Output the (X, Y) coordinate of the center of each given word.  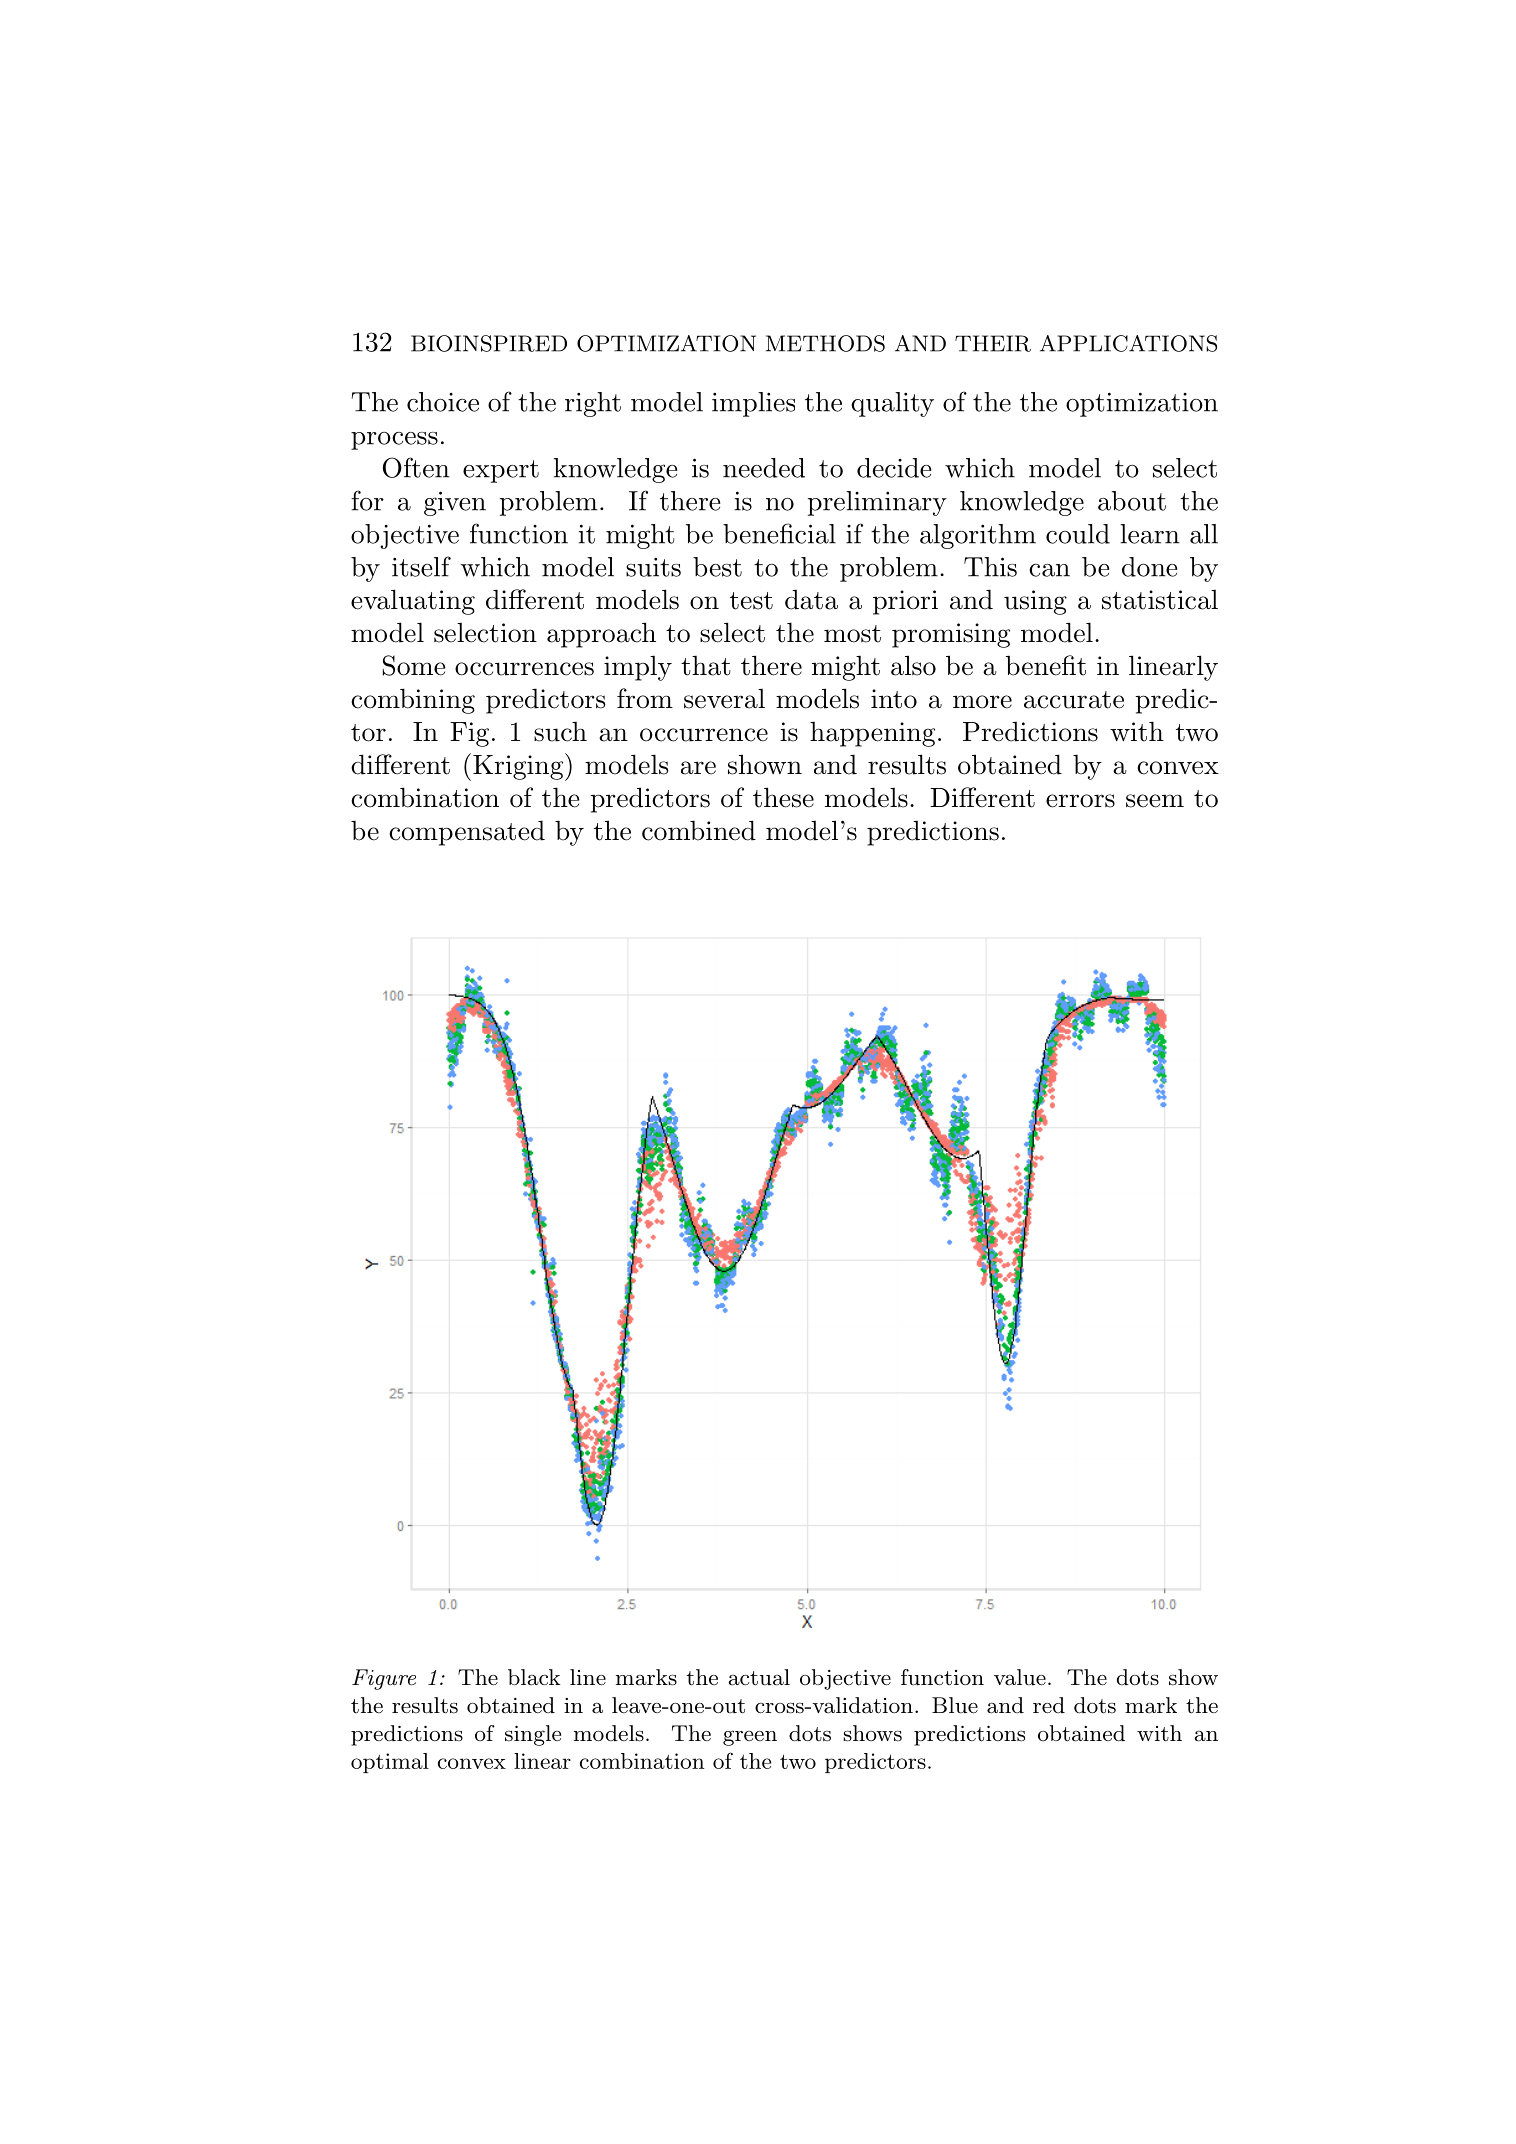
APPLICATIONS (1128, 343)
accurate (1074, 700)
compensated (467, 833)
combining (413, 701)
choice (443, 402)
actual (759, 1677)
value (1020, 1677)
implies (753, 404)
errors (1080, 801)
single (533, 1735)
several (724, 699)
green (750, 1738)
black (534, 1677)
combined (699, 830)
